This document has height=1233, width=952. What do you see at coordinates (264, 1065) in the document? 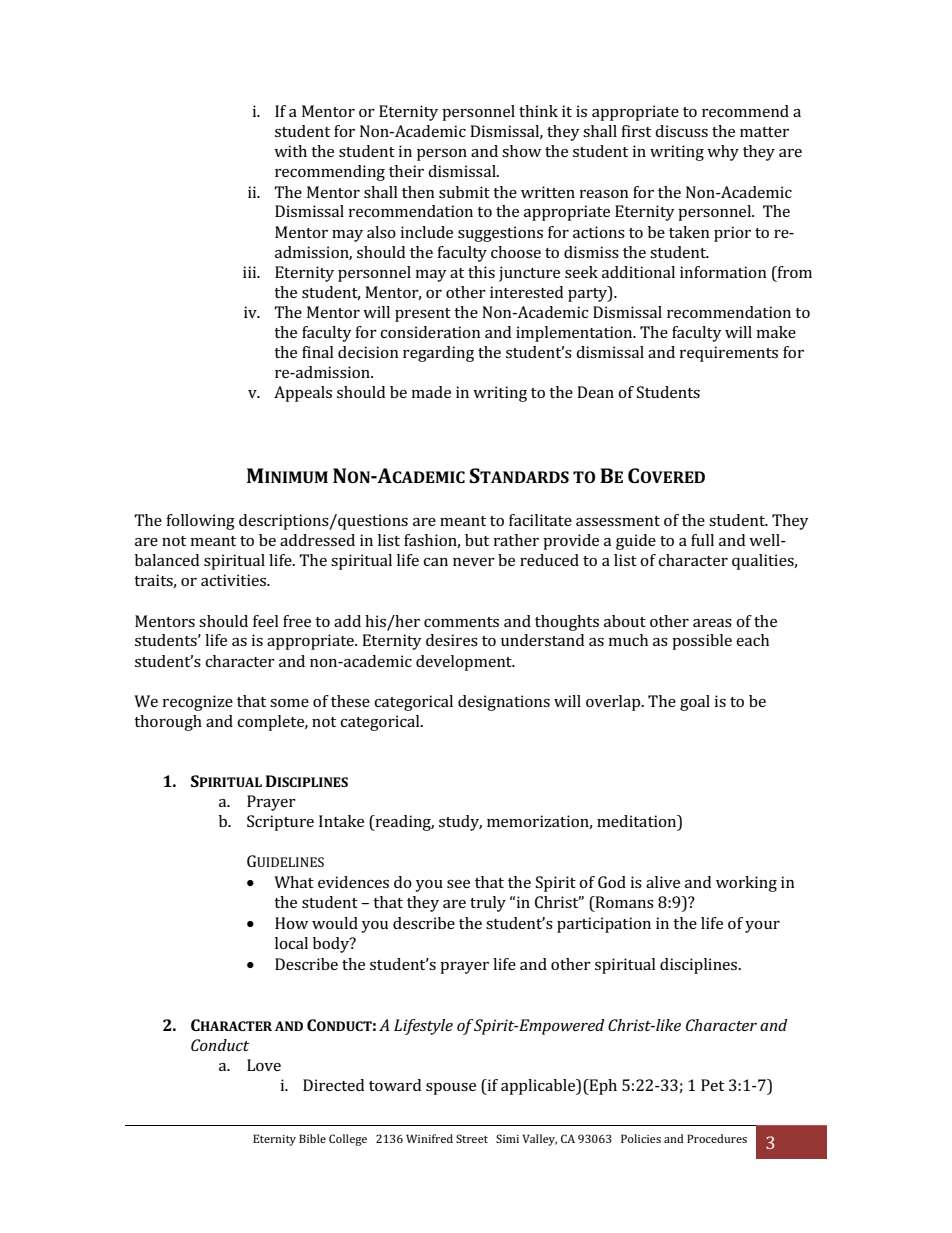
I see `Love` at bounding box center [264, 1065].
